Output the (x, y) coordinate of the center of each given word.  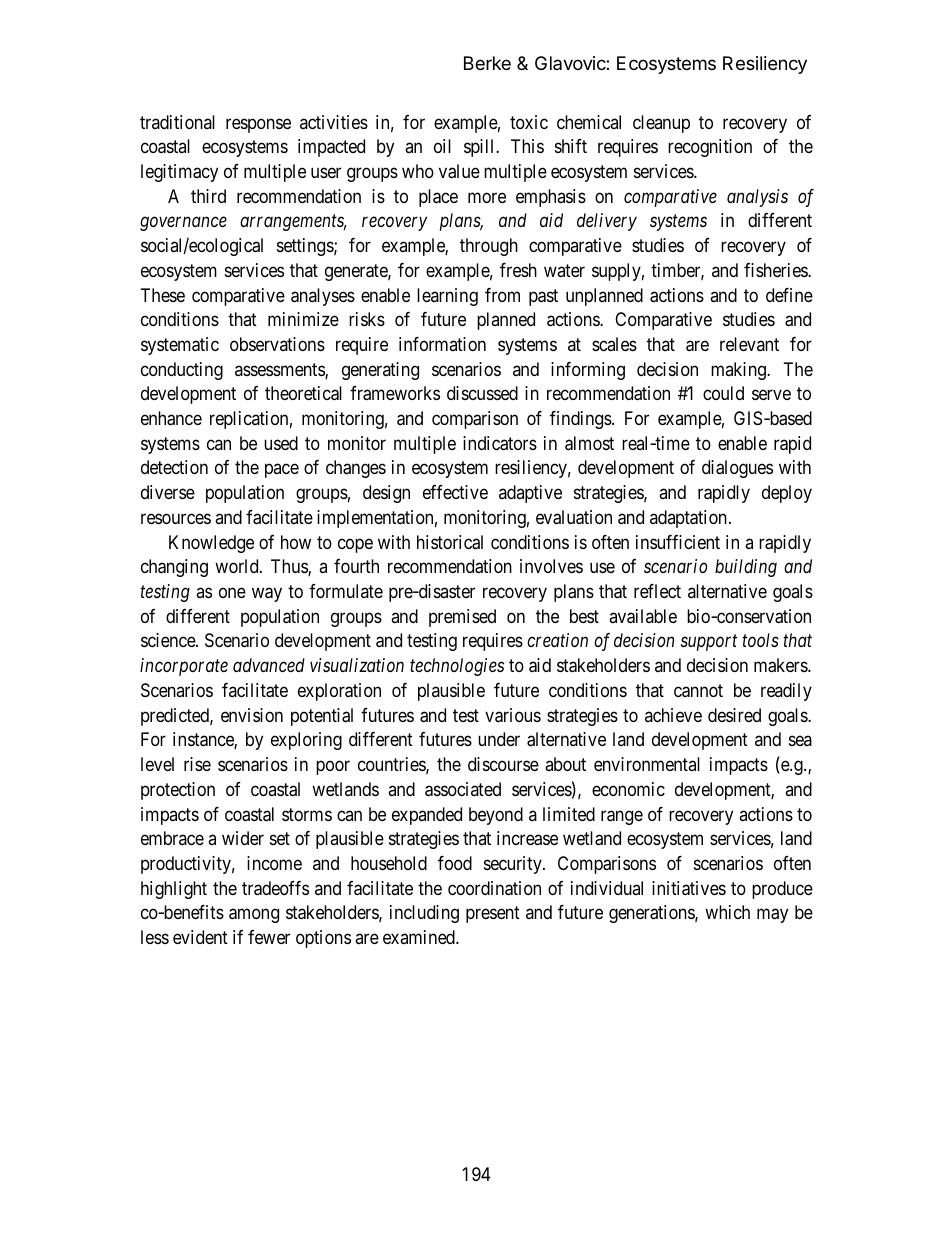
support (709, 643)
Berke (487, 63)
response (258, 125)
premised (462, 618)
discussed (482, 393)
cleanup (661, 124)
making (739, 371)
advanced (269, 665)
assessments (280, 371)
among (254, 916)
